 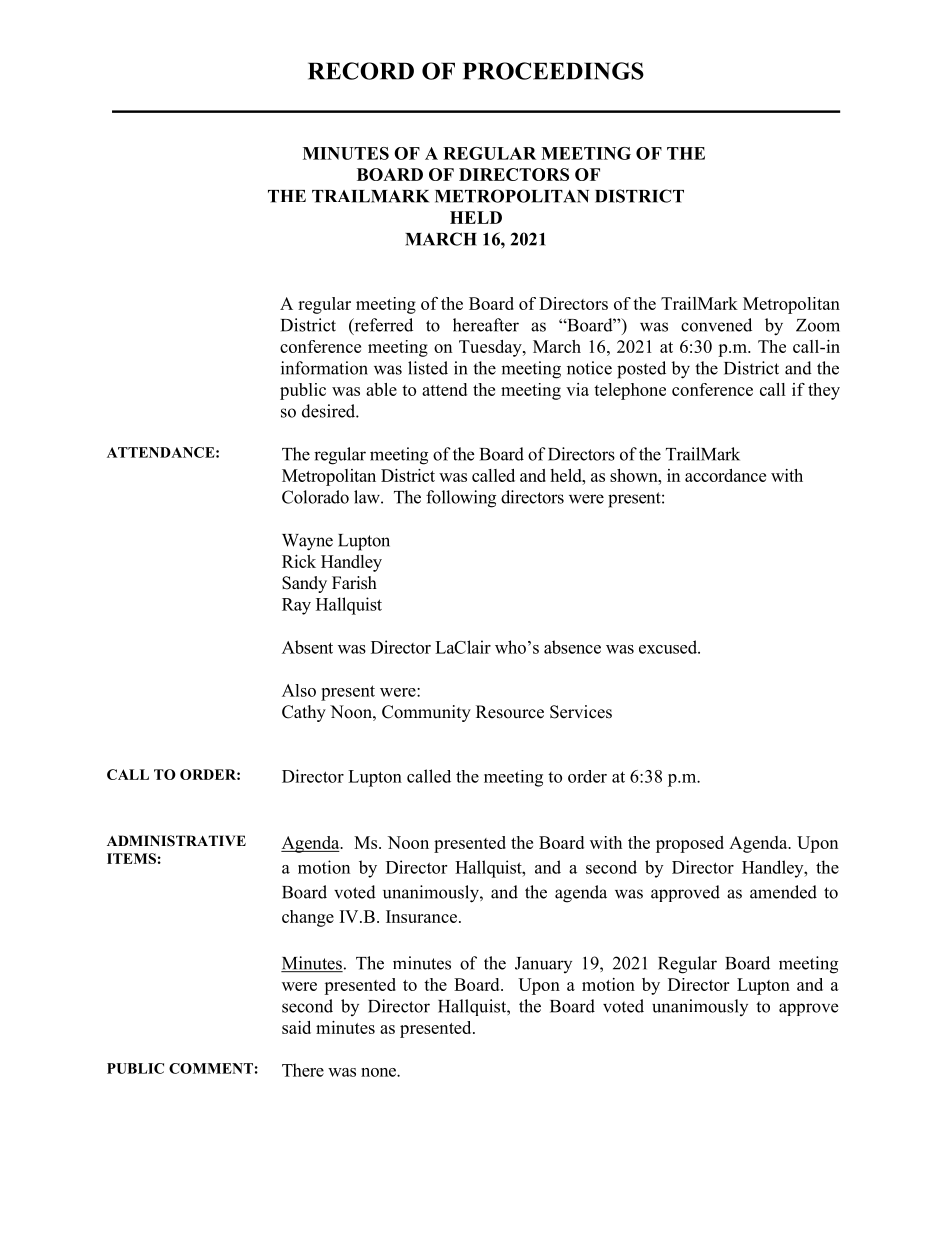 I want to click on COMMENT, so click(x=211, y=1068).
